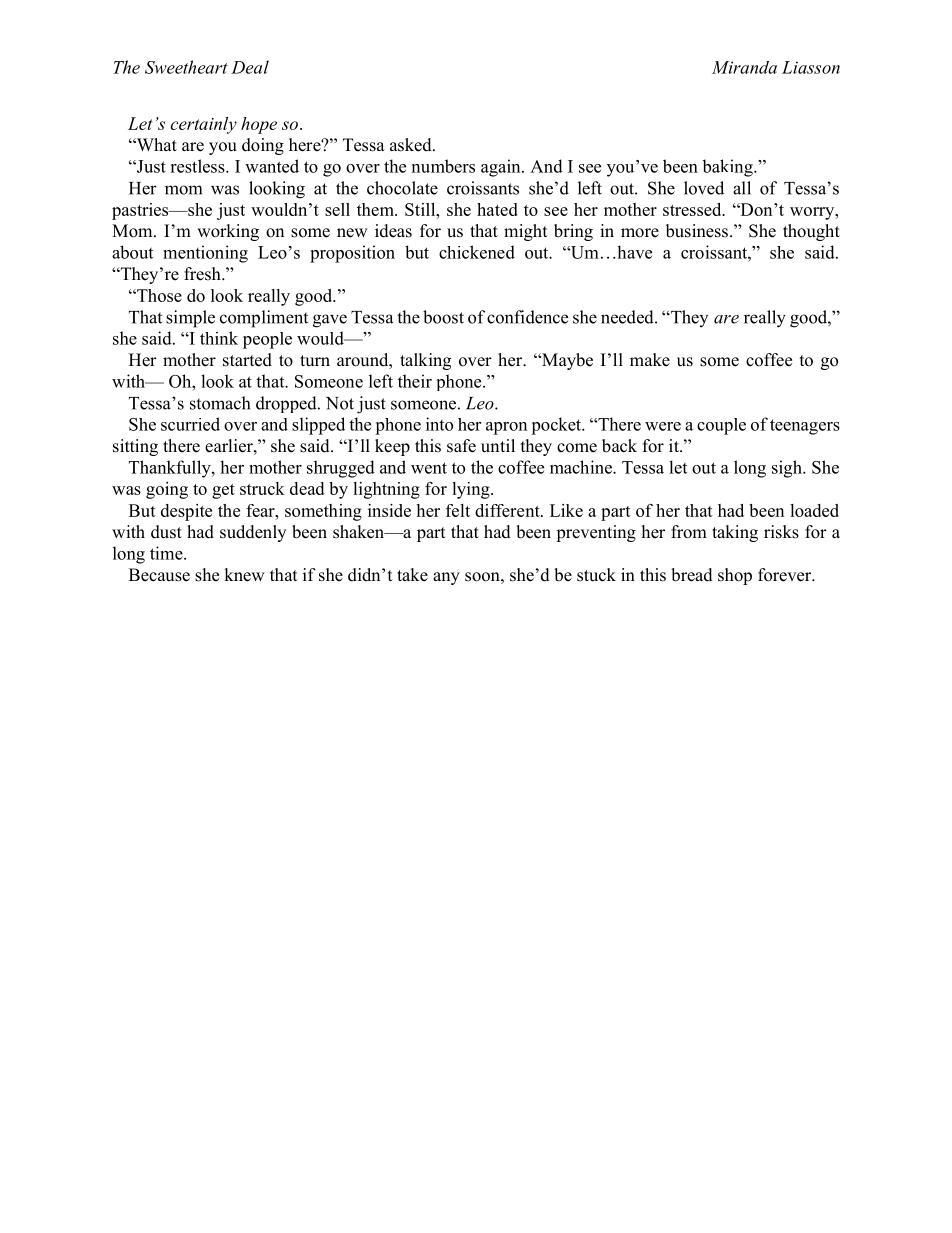 Image resolution: width=952 pixels, height=1233 pixels. What do you see at coordinates (244, 575) in the screenshot?
I see `knew` at bounding box center [244, 575].
